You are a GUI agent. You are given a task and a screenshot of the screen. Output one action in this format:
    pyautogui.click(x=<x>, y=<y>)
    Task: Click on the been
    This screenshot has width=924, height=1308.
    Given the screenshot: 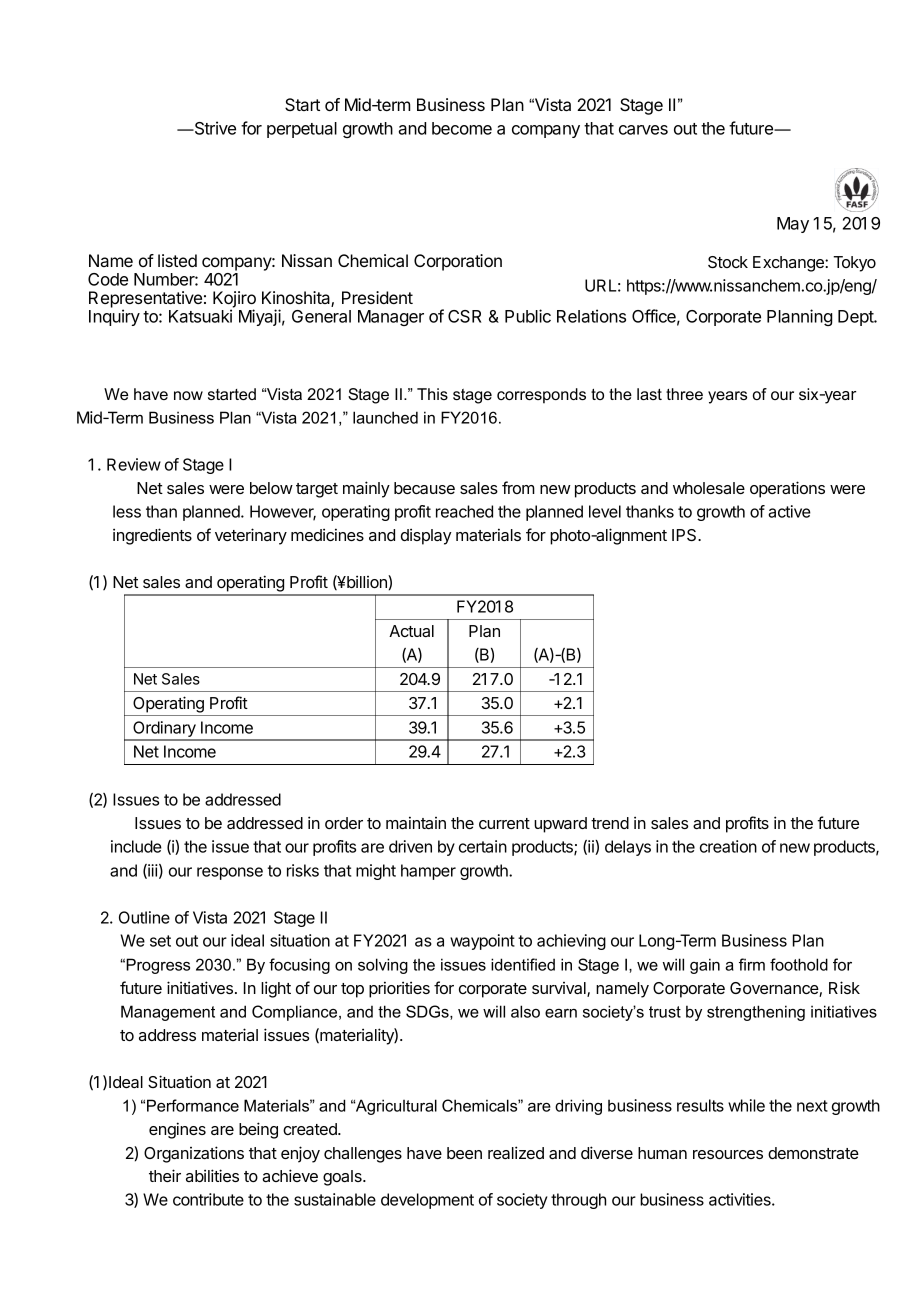 What is the action you would take?
    pyautogui.click(x=464, y=1153)
